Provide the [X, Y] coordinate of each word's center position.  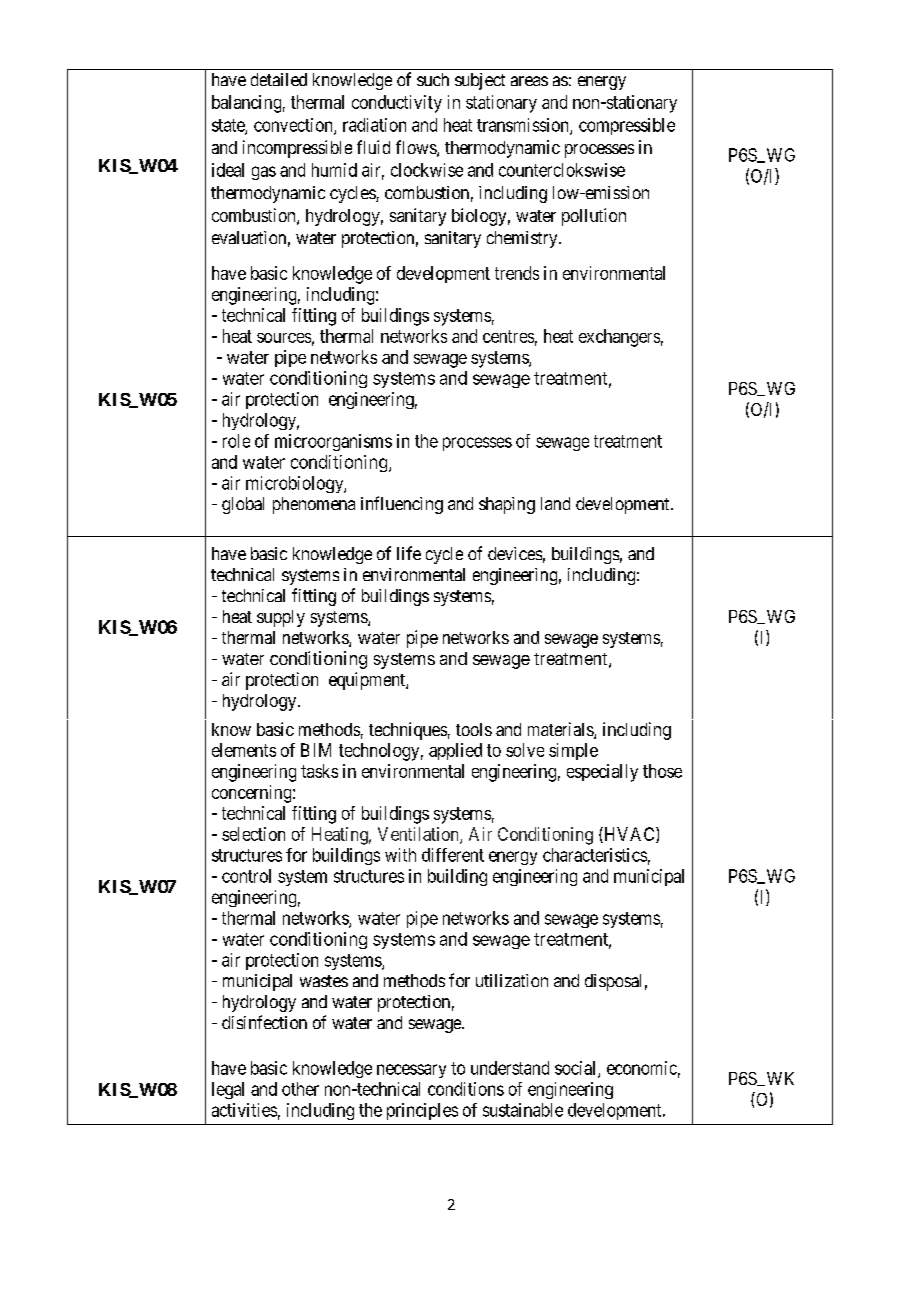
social [577, 1069]
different [453, 855]
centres [508, 336]
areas [529, 81]
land [555, 503]
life [409, 553]
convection [294, 126]
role [236, 441]
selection [253, 834]
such [433, 79]
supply [281, 618]
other [300, 1089]
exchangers [619, 338]
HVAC [629, 835]
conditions [466, 1089]
